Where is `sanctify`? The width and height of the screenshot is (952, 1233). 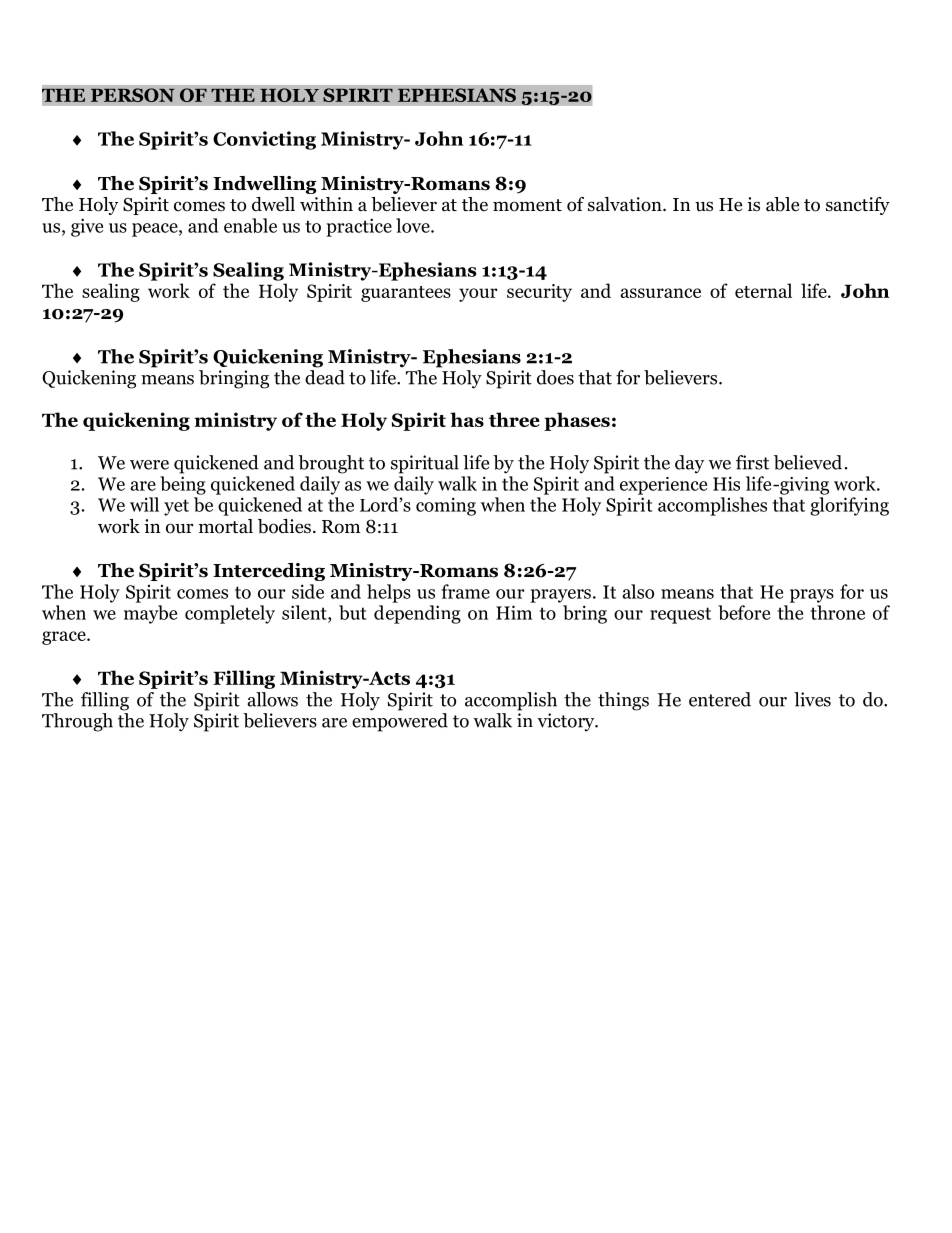
sanctify is located at coordinates (858, 206).
